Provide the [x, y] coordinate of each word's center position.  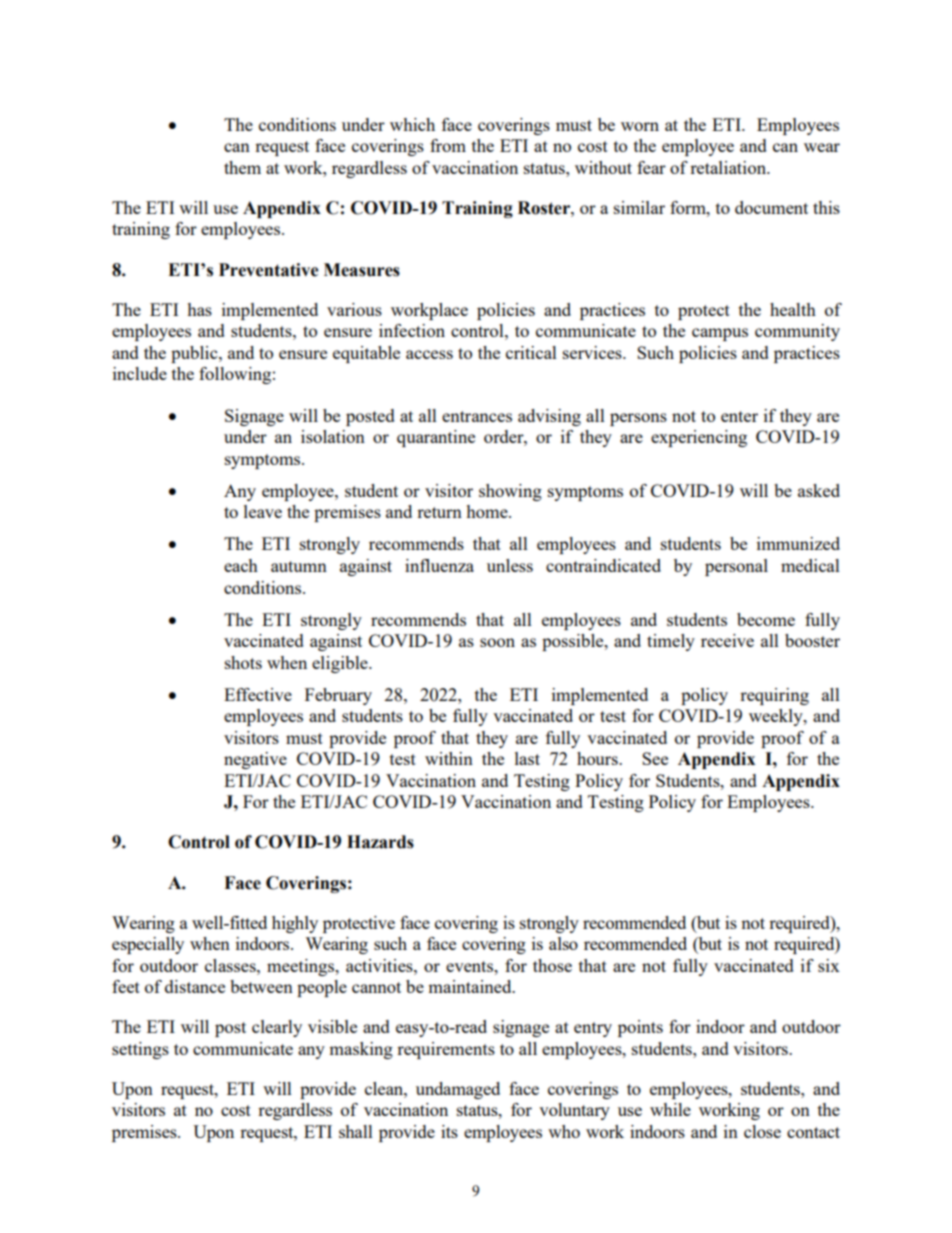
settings [140, 1050]
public [195, 354]
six [829, 965]
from [448, 145]
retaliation [729, 167]
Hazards [380, 842]
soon [497, 642]
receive [727, 640]
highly [295, 924]
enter [739, 416]
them [242, 167]
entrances [477, 416]
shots [243, 662]
